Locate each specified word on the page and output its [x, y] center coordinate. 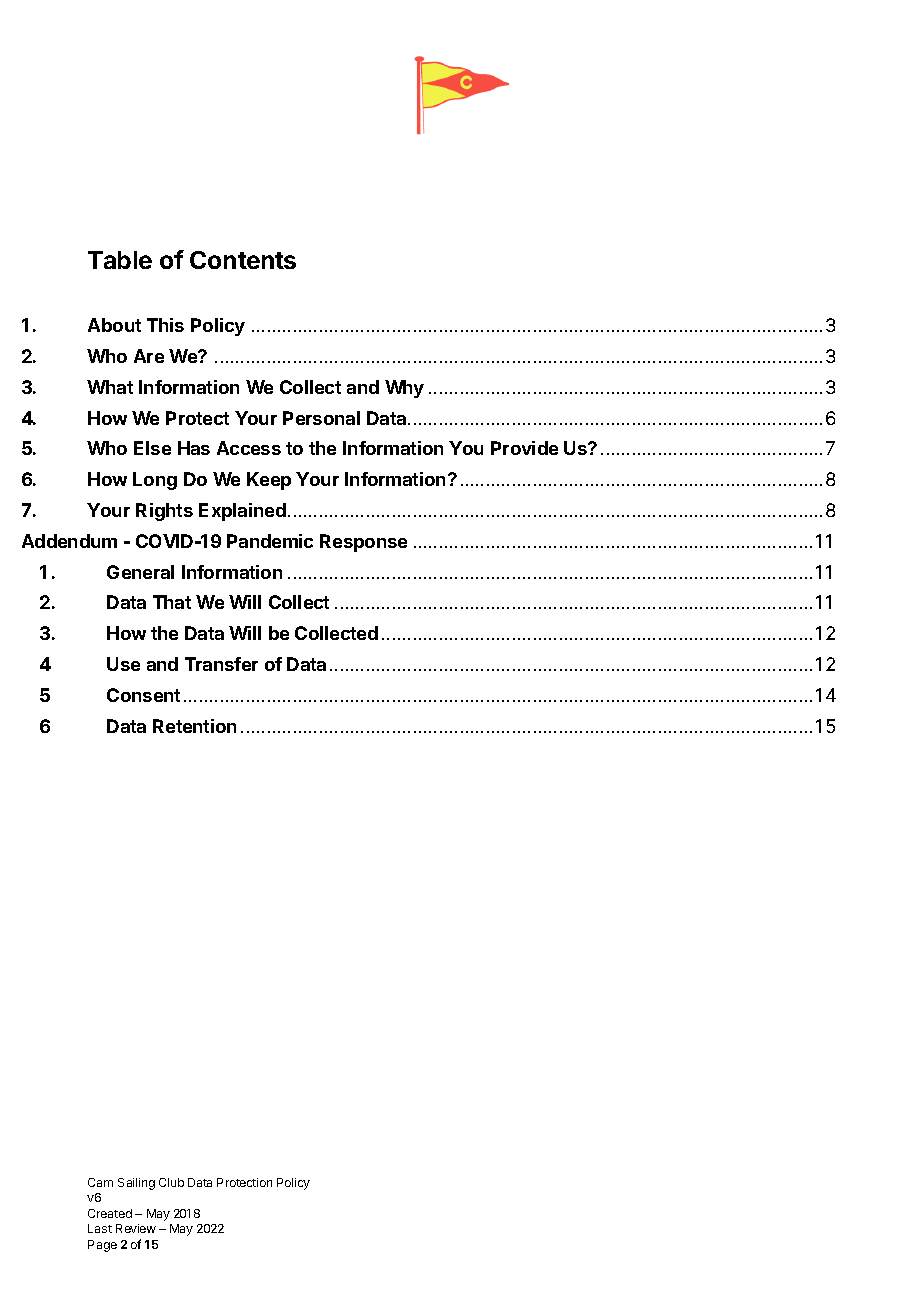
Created [110, 1213]
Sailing [136, 1184]
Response [363, 543]
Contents [243, 260]
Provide [524, 448]
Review [136, 1228]
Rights [164, 512]
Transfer [221, 664]
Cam [100, 1182]
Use [123, 664]
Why [404, 389]
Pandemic [270, 541]
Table [120, 260]
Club [171, 1182]
